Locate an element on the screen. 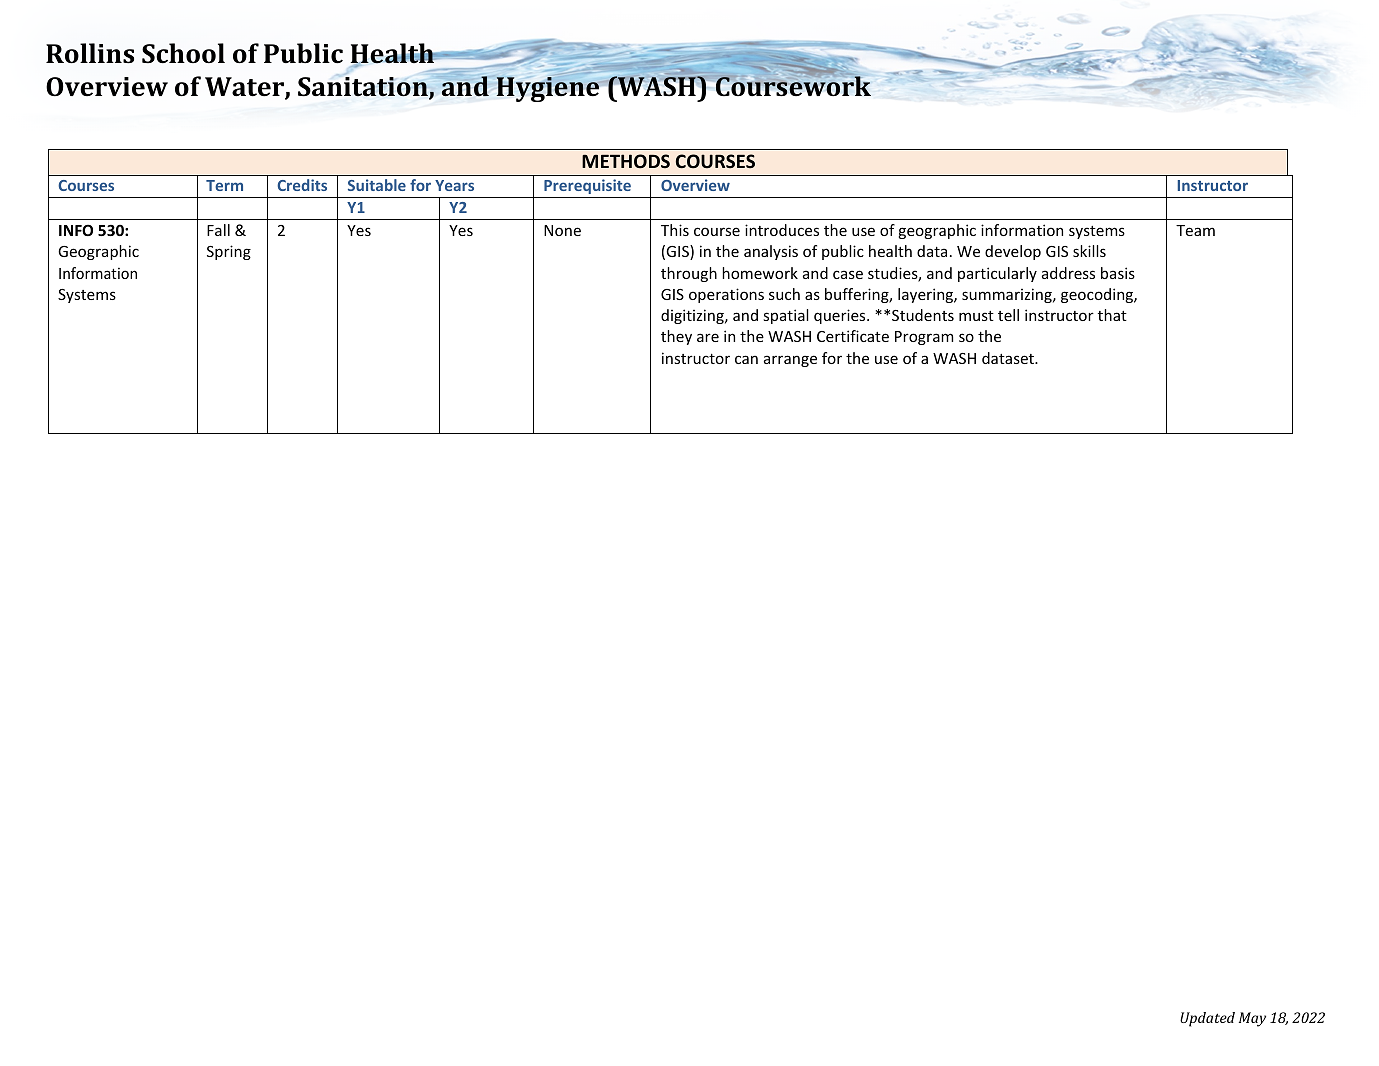  May is located at coordinates (1252, 1019).
